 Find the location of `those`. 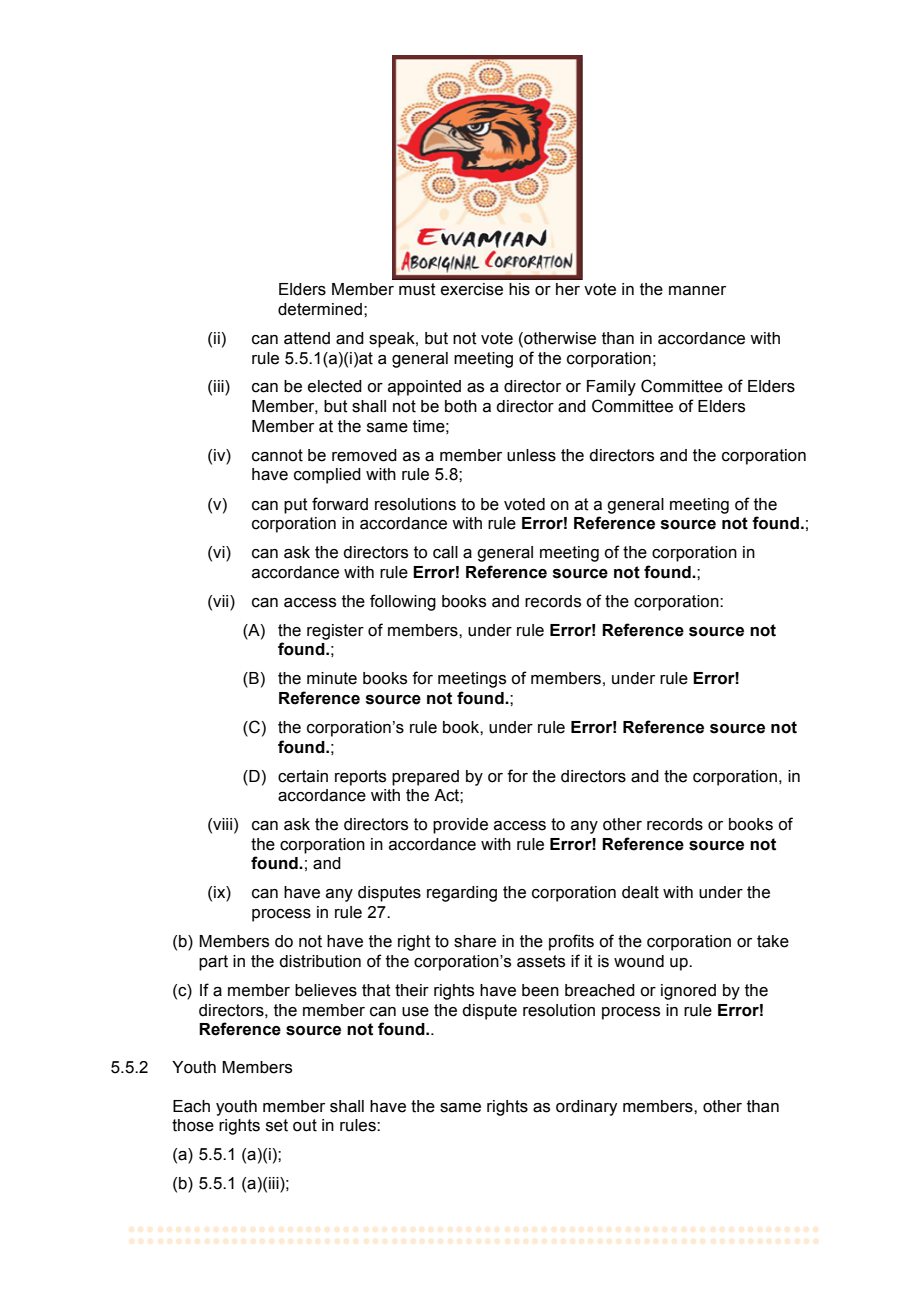

those is located at coordinates (193, 1125).
